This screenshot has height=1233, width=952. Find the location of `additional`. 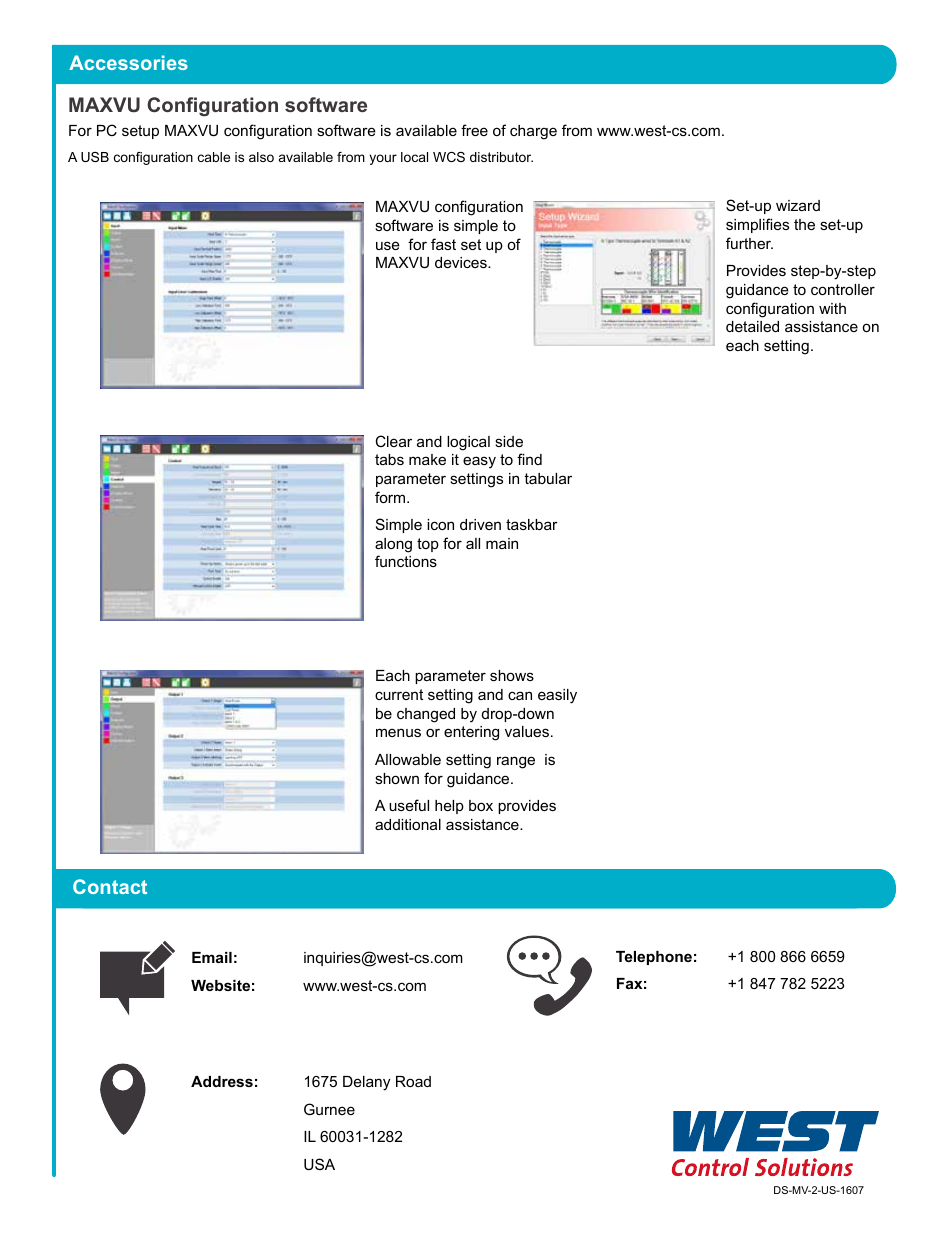

additional is located at coordinates (408, 824).
